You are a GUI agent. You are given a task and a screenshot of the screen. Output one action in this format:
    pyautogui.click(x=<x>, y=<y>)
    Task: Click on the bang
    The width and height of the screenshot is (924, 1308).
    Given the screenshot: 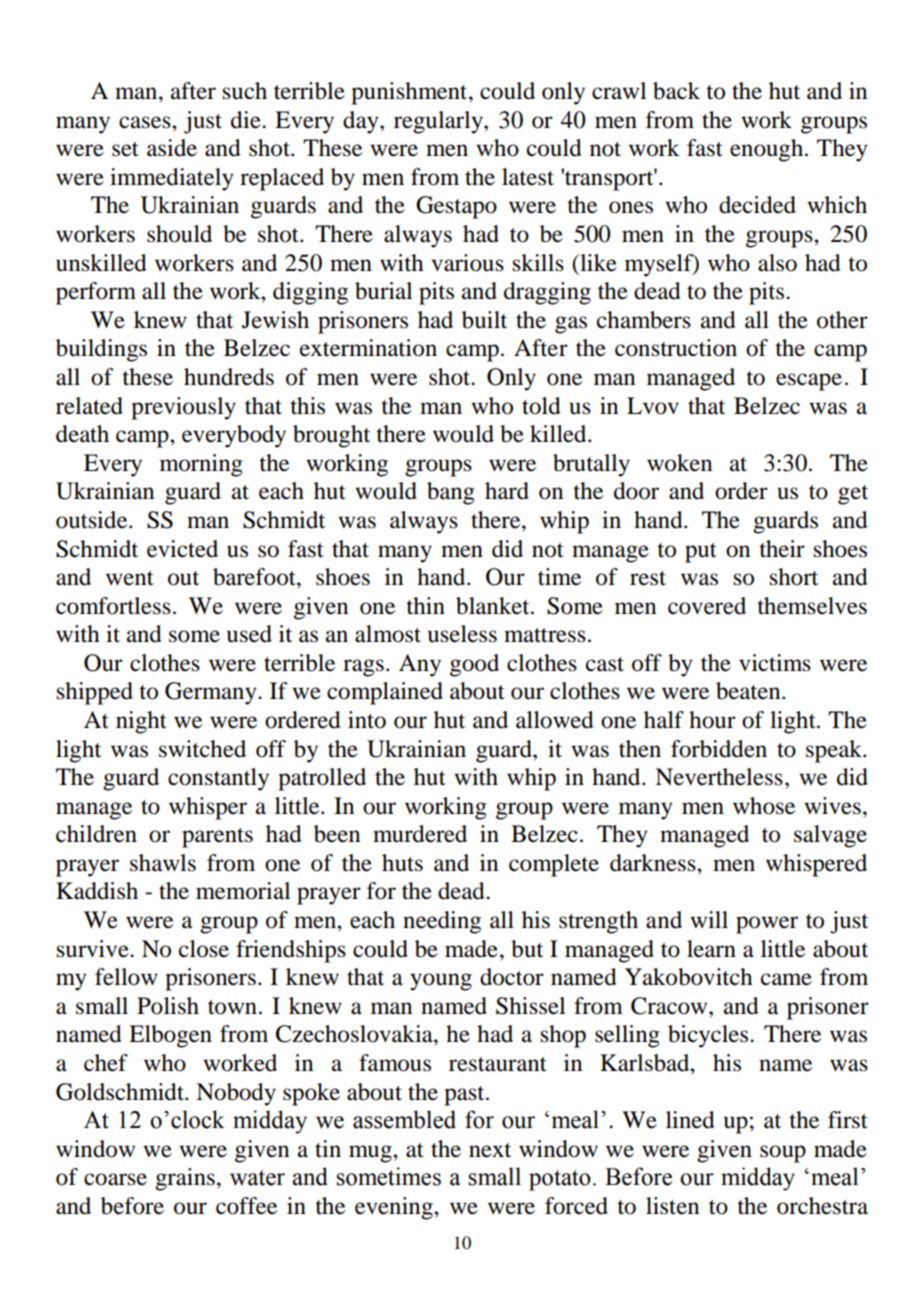 What is the action you would take?
    pyautogui.click(x=451, y=493)
